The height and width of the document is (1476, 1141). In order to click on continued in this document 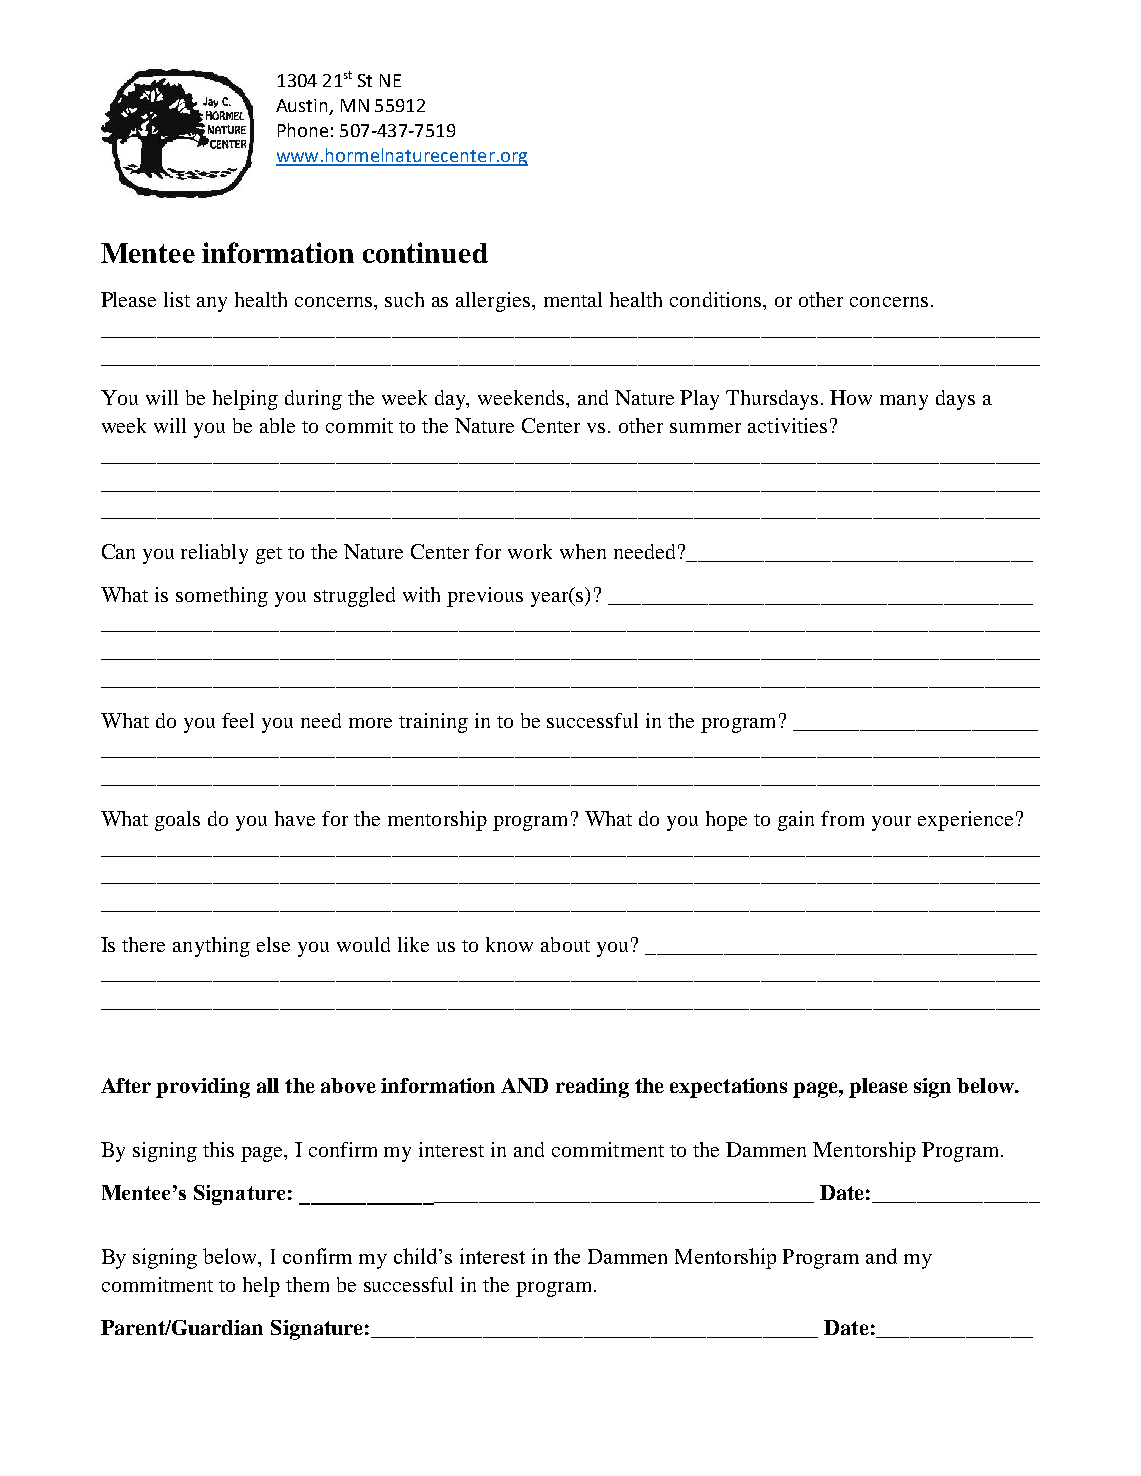, I will do `click(425, 252)`.
